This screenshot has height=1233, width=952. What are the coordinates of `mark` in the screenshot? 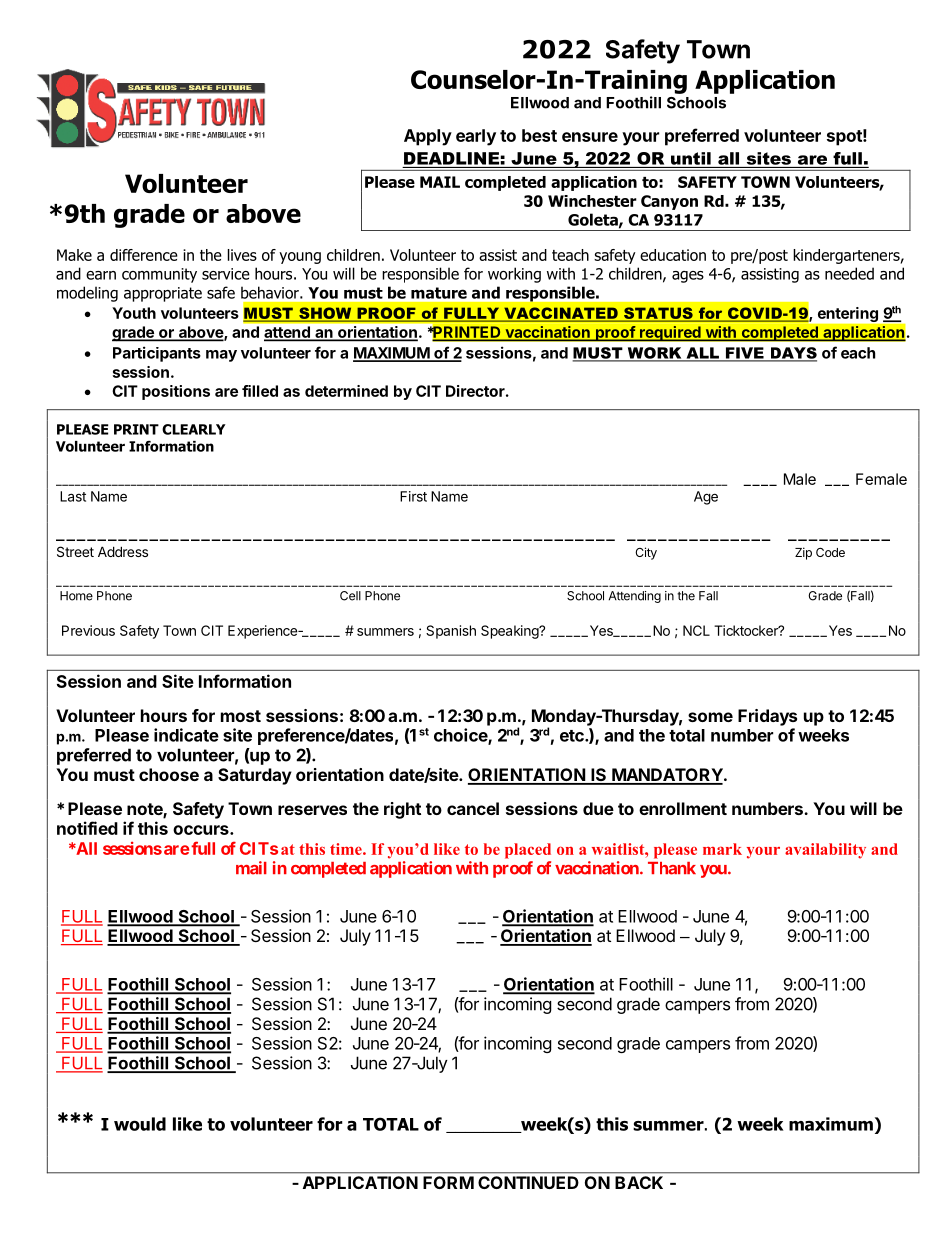 It's located at (722, 849).
